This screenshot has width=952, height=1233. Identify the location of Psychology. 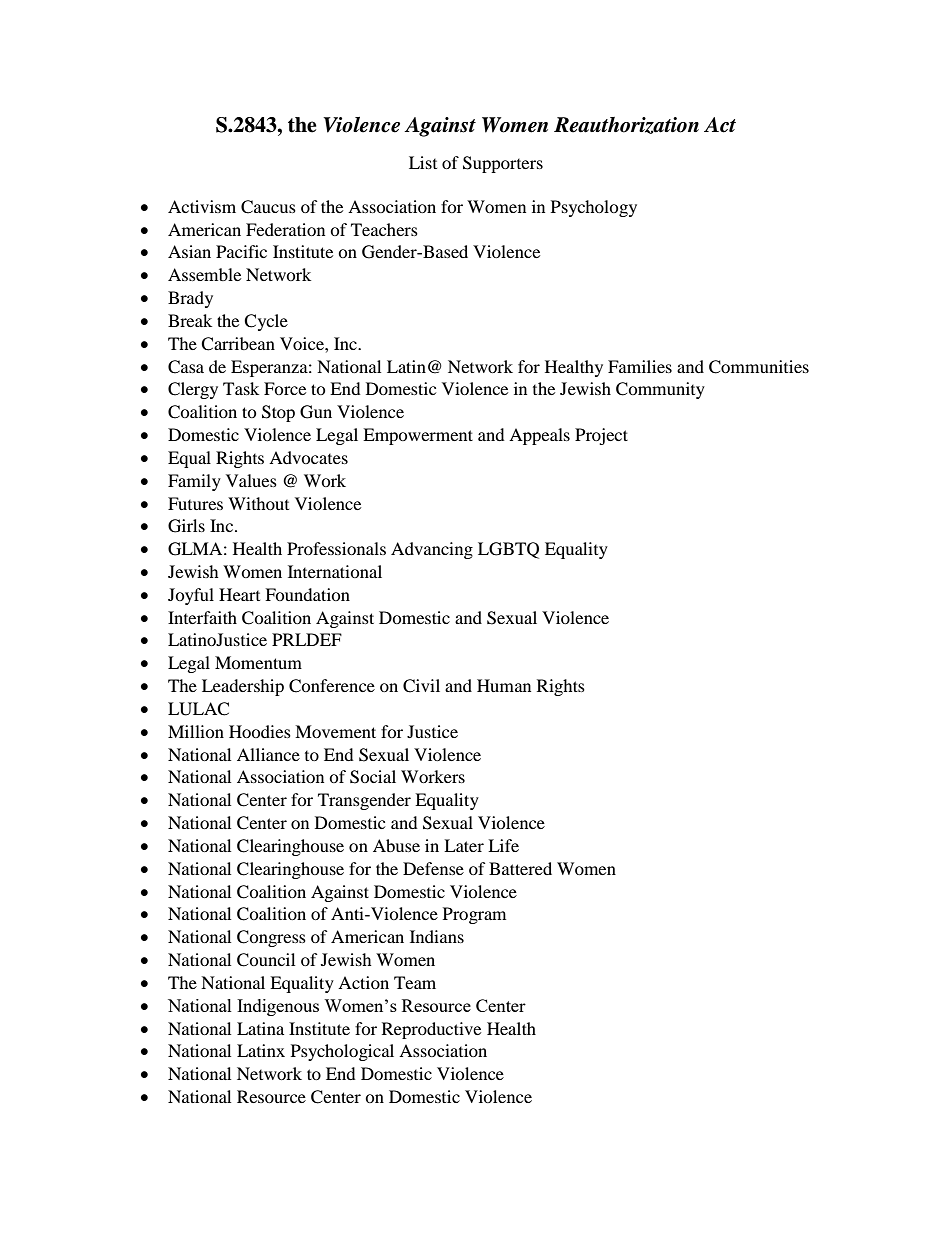
(594, 208).
